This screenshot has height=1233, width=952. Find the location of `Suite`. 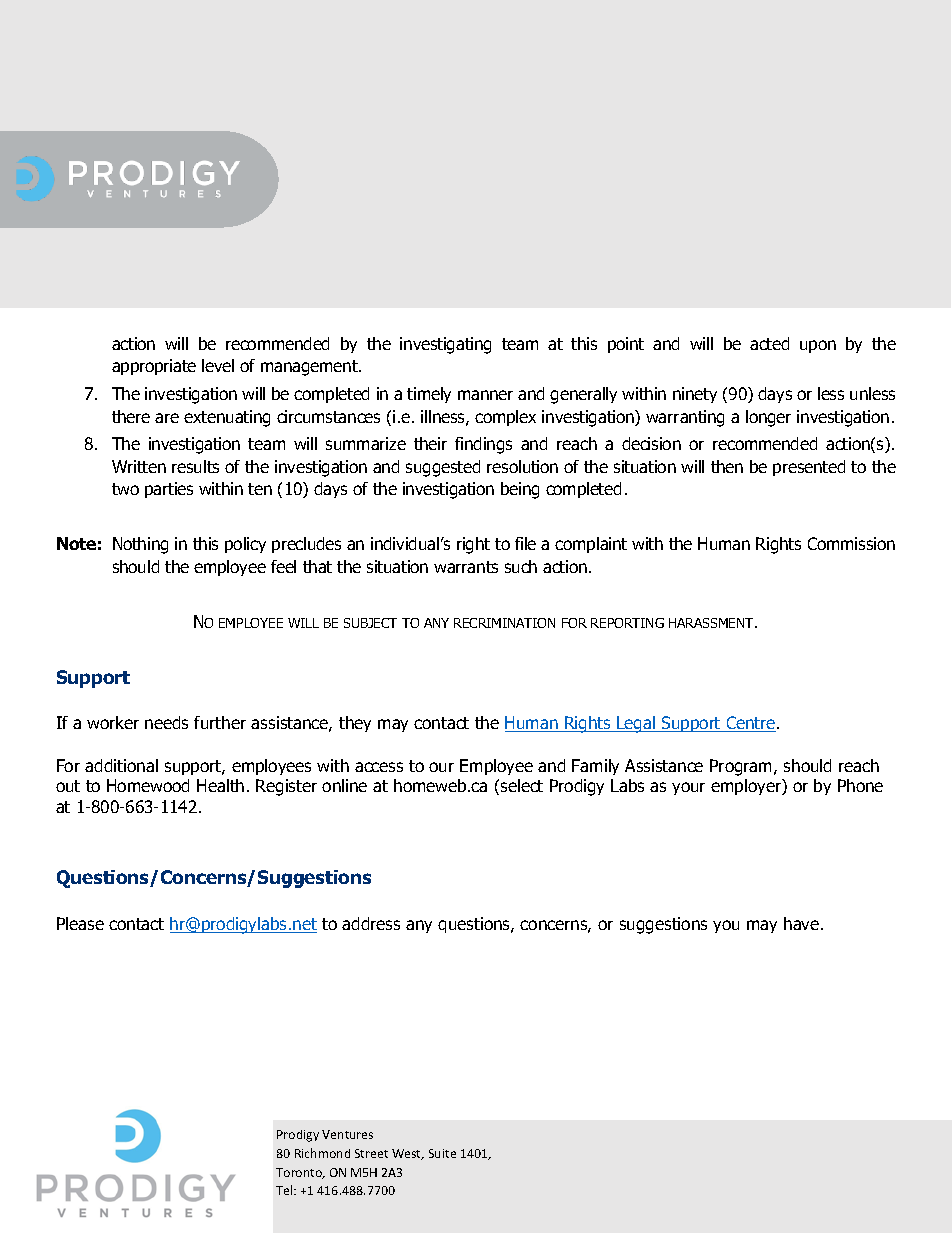

Suite is located at coordinates (442, 1153).
